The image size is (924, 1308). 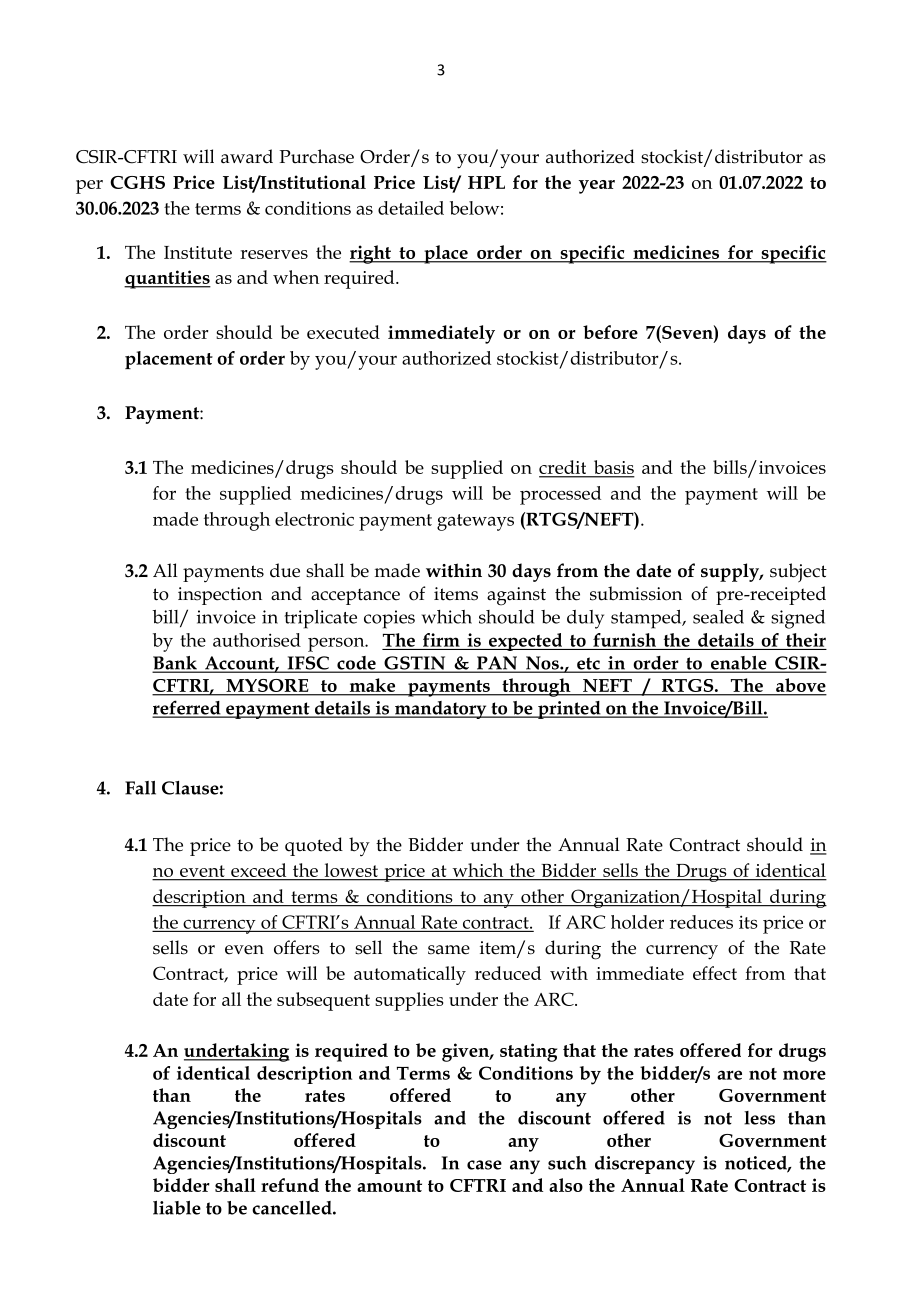 I want to click on lowest, so click(x=351, y=870).
